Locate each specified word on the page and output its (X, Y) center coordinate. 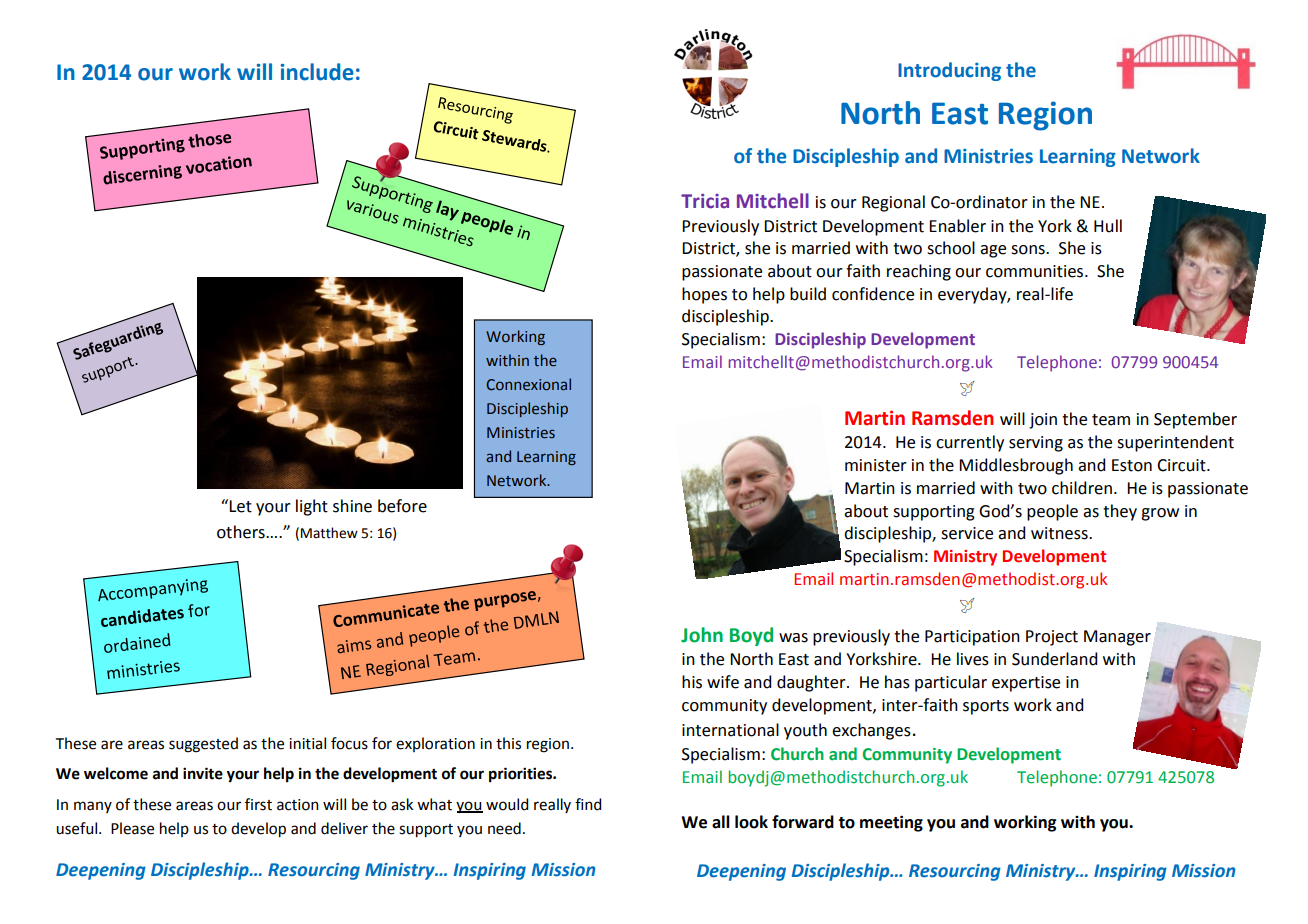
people (1052, 512)
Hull (1108, 226)
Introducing (949, 71)
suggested (203, 745)
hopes (704, 295)
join (1043, 421)
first (258, 804)
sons (1029, 250)
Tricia (705, 201)
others (242, 532)
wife (723, 682)
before (402, 506)
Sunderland (1054, 659)
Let (240, 506)
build (808, 294)
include (317, 72)
